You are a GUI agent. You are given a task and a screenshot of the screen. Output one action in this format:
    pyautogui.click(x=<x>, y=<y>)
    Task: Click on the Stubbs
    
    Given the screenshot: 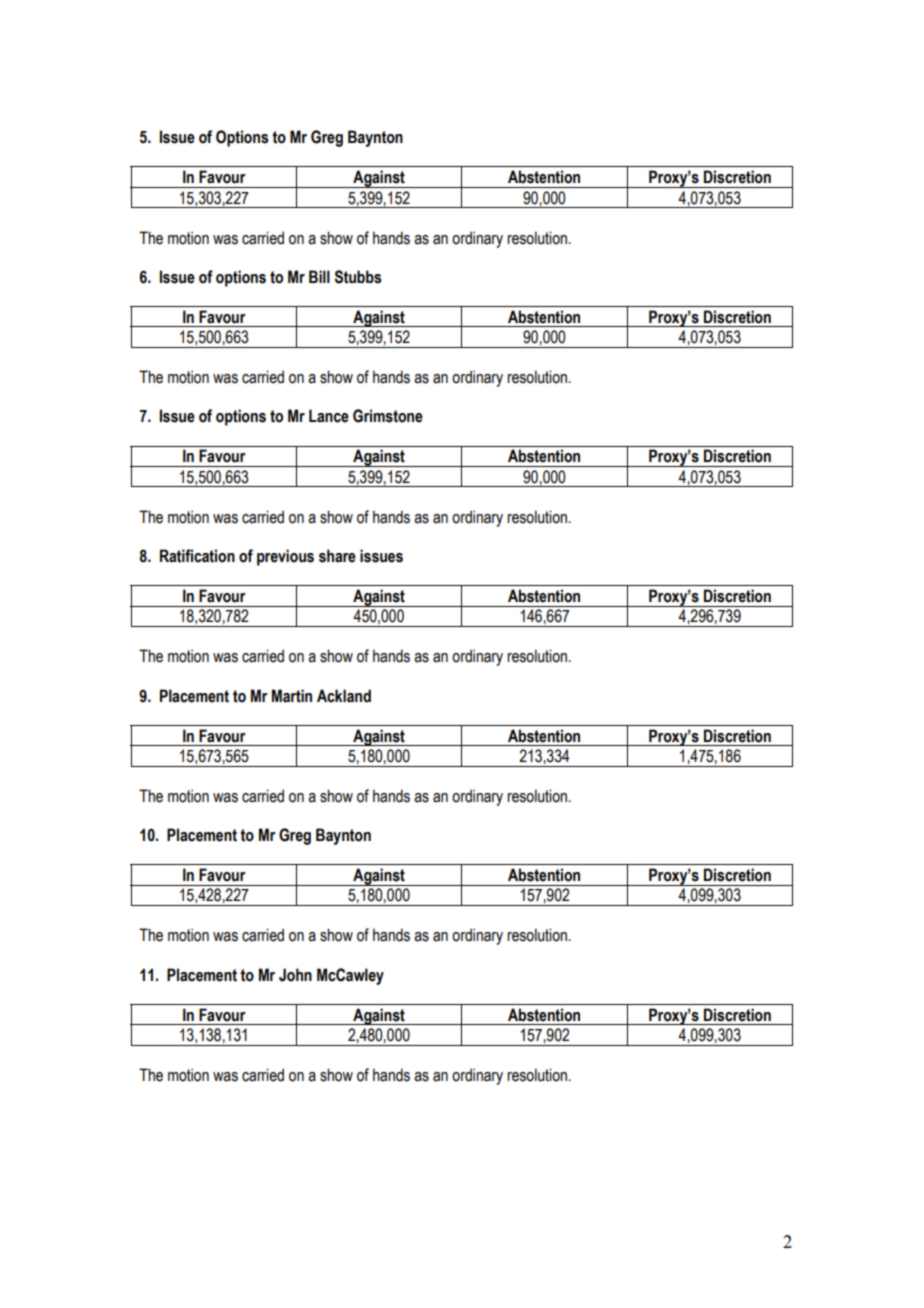 What is the action you would take?
    pyautogui.click(x=358, y=277)
